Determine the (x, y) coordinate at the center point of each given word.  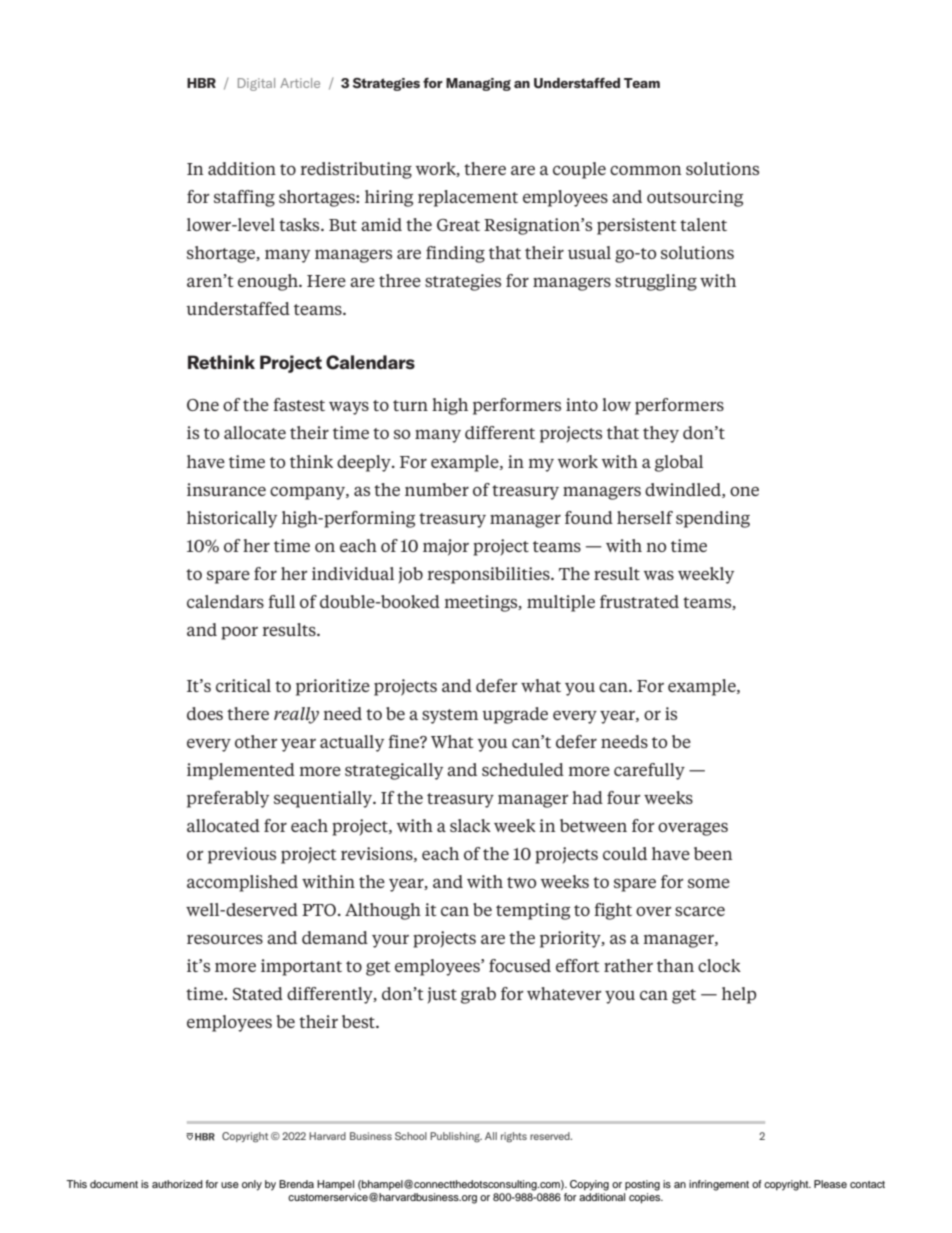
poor (239, 633)
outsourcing (695, 198)
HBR (201, 83)
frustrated (639, 601)
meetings (482, 603)
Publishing (456, 1137)
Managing (478, 84)
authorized (177, 1184)
